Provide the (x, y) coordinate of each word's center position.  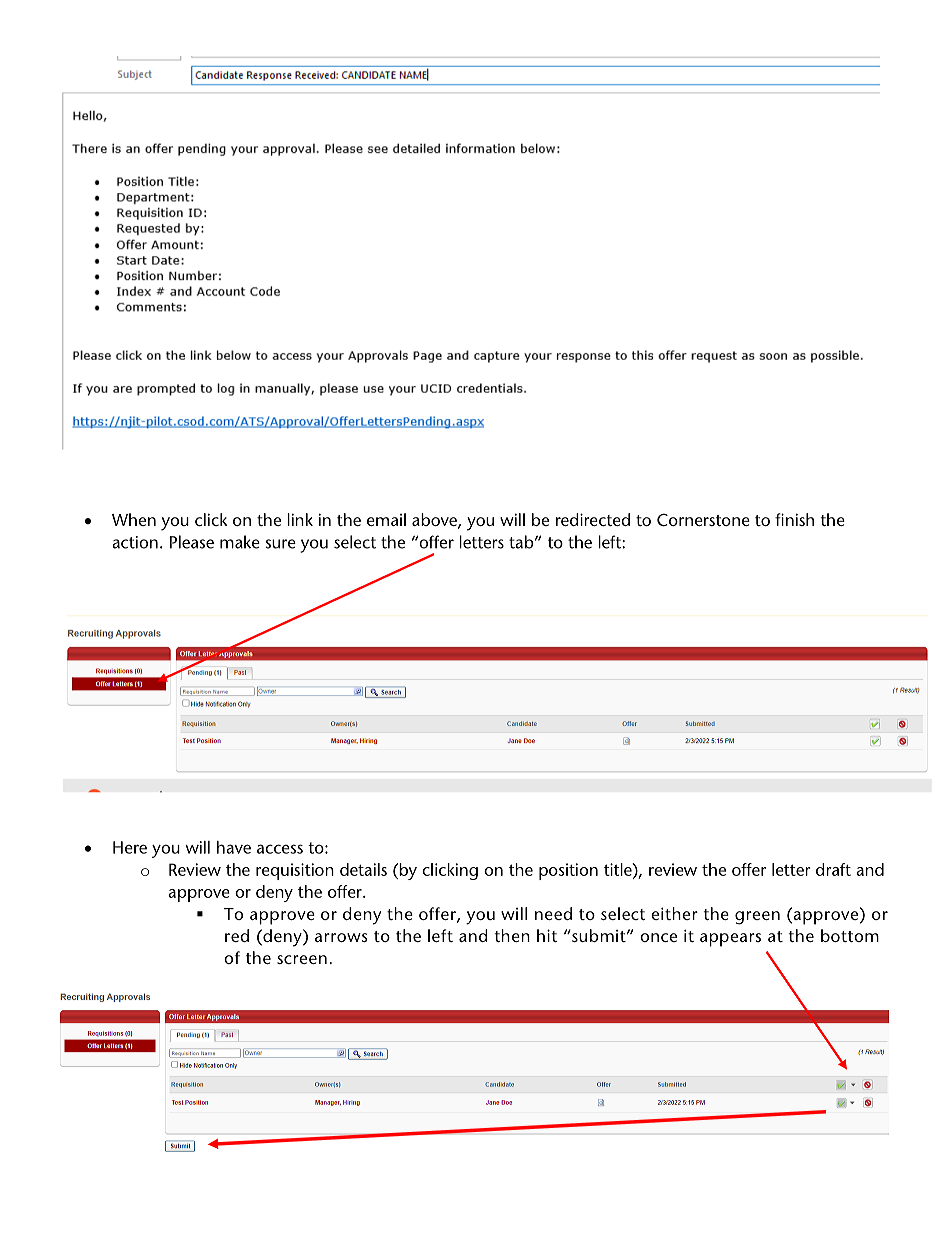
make (240, 542)
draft (833, 869)
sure (280, 544)
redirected (593, 519)
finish (794, 519)
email (386, 519)
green (757, 918)
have (234, 847)
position (568, 871)
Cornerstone (703, 520)
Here (130, 847)
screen (302, 959)
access (280, 849)
